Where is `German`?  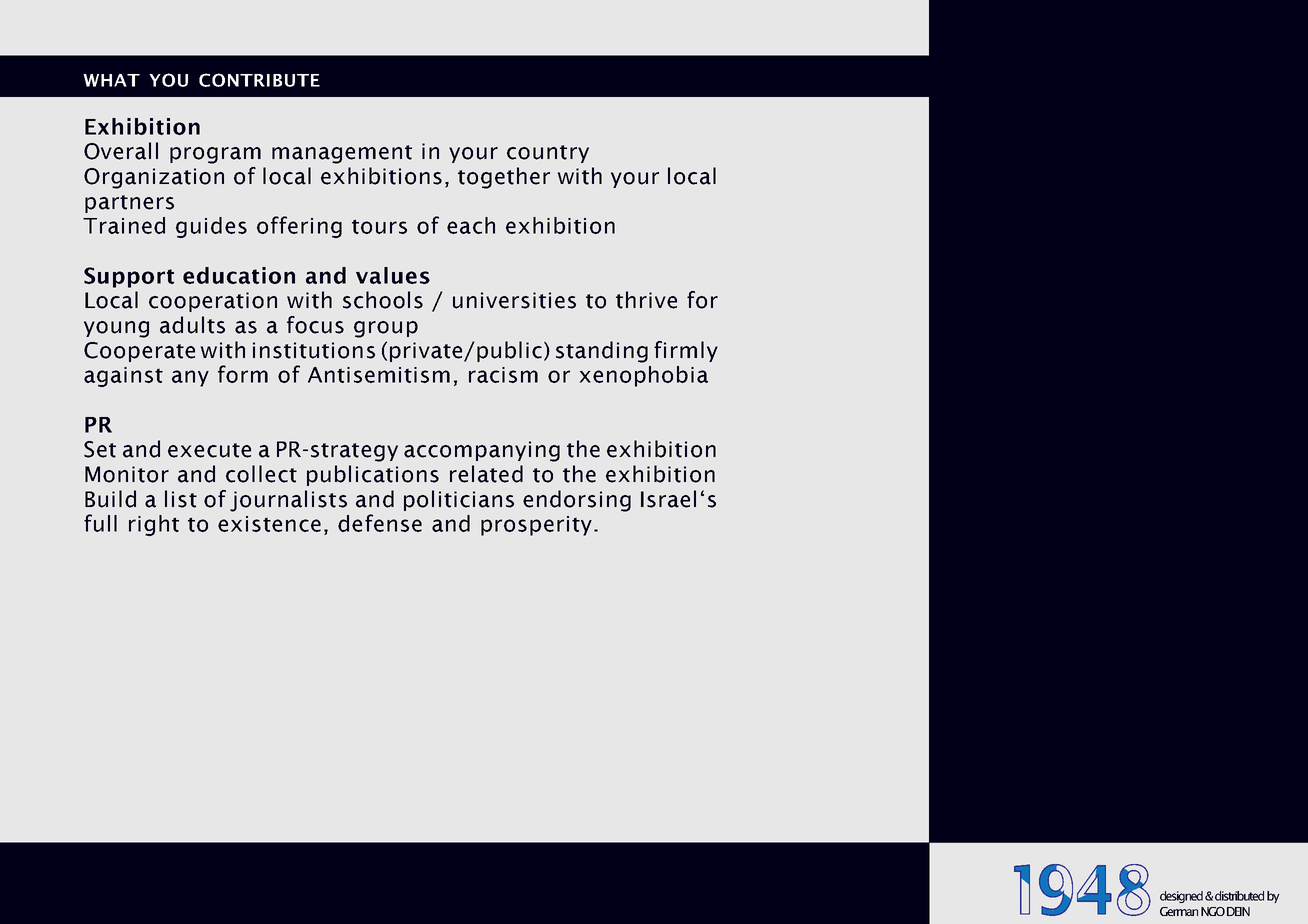
German is located at coordinates (1179, 911).
